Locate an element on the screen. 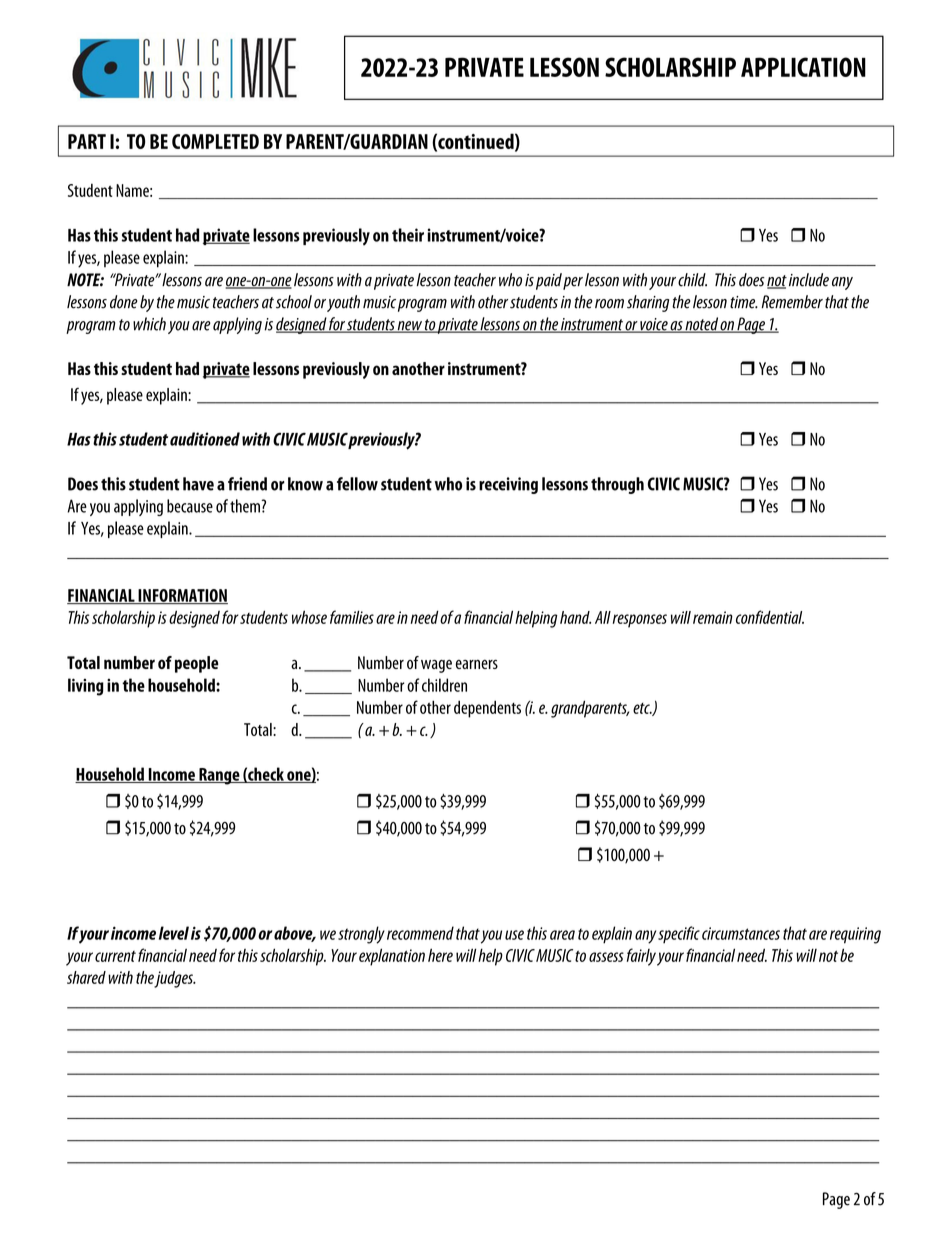 This screenshot has height=1233, width=952. COMPLETED is located at coordinates (215, 141).
